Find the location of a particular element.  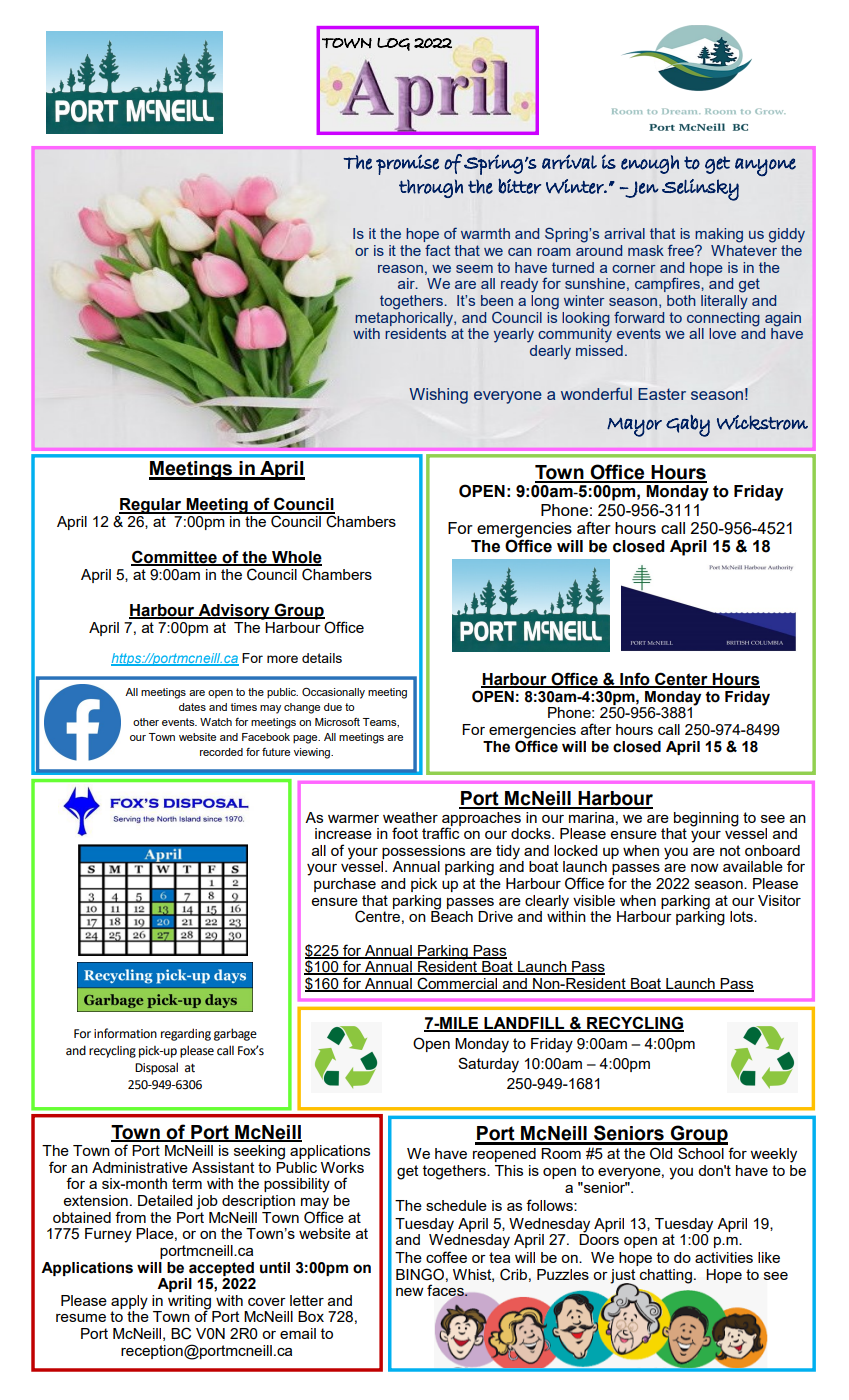

Wishing is located at coordinates (438, 396).
